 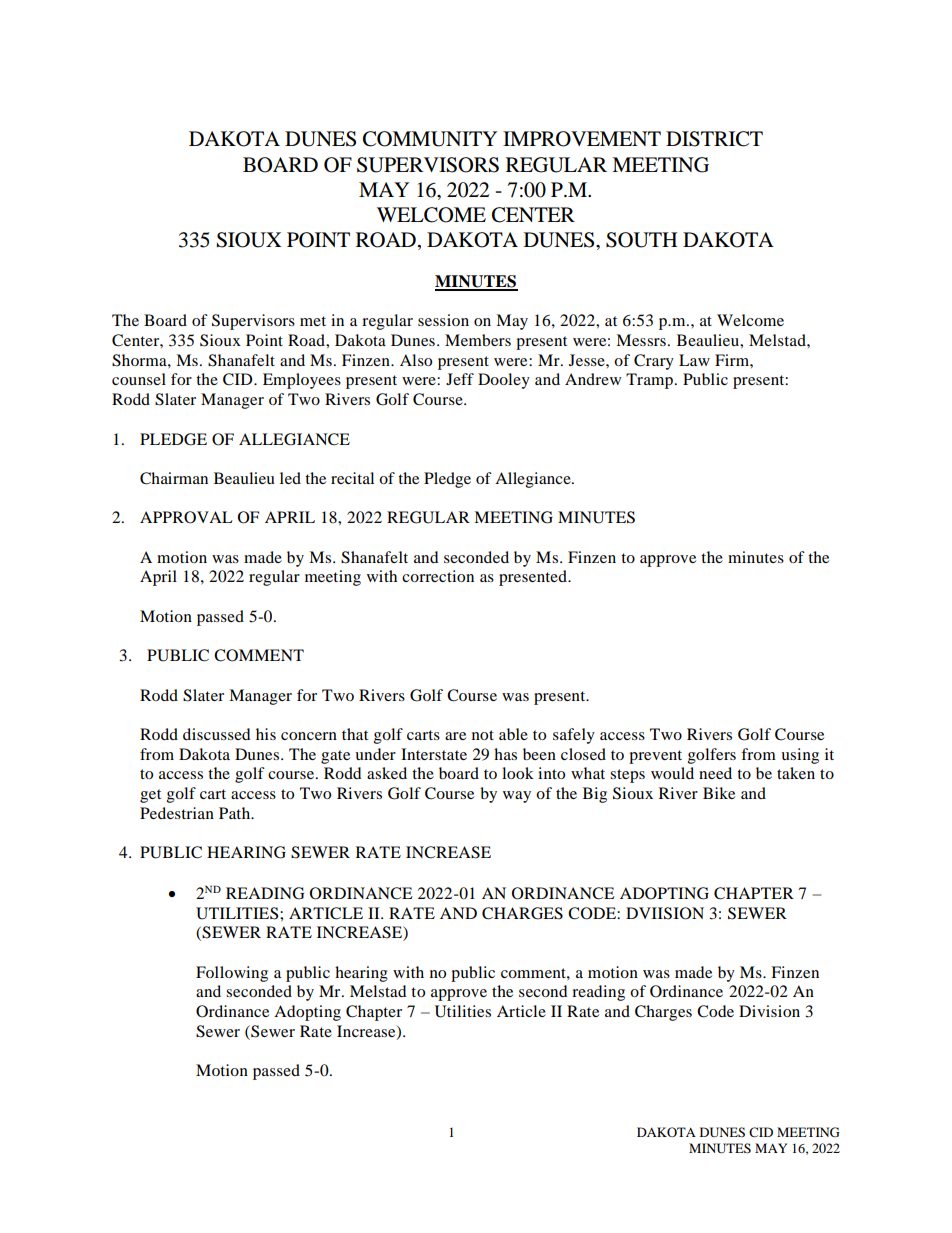 I want to click on Jeff, so click(x=460, y=379).
